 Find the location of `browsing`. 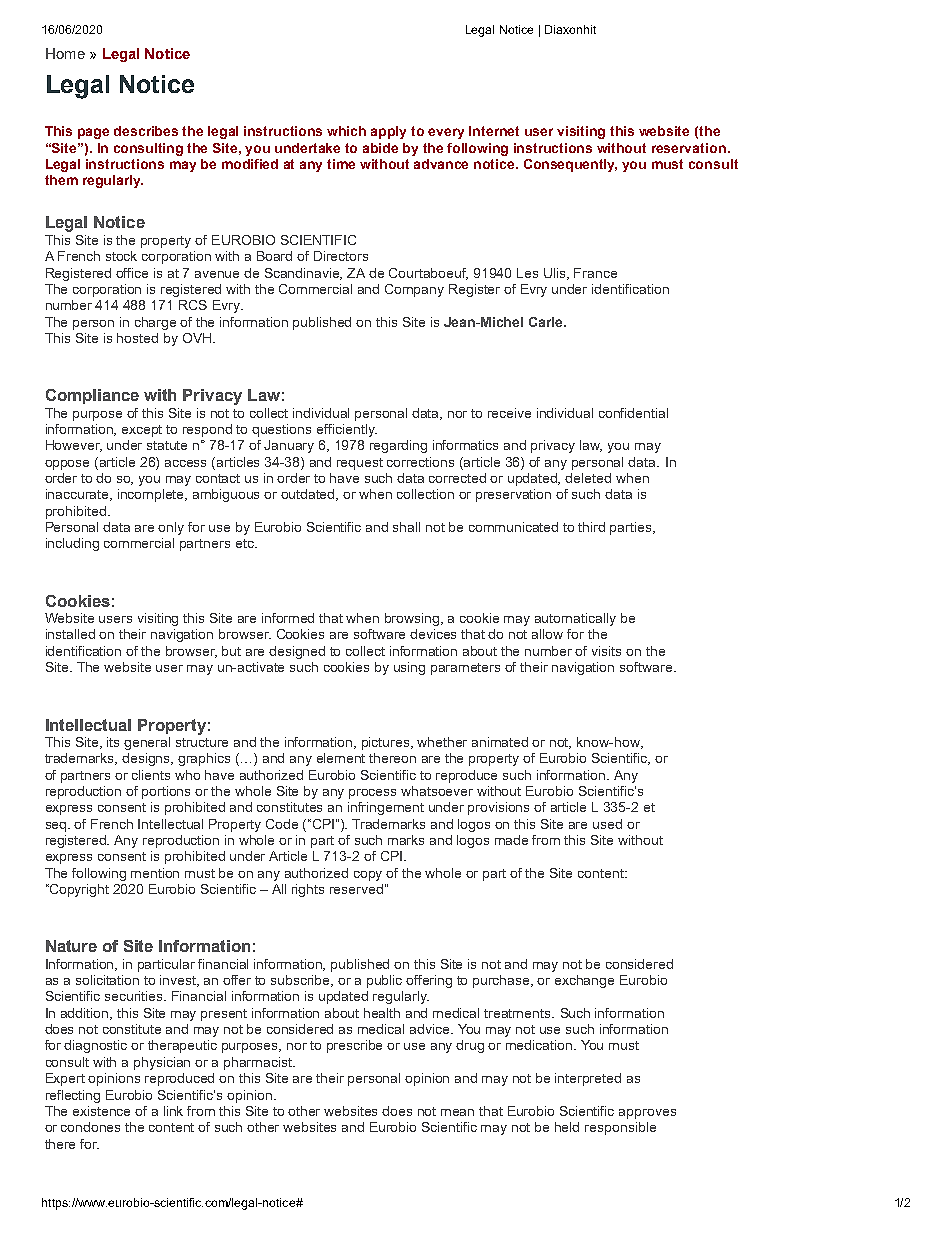

browsing is located at coordinates (413, 619).
